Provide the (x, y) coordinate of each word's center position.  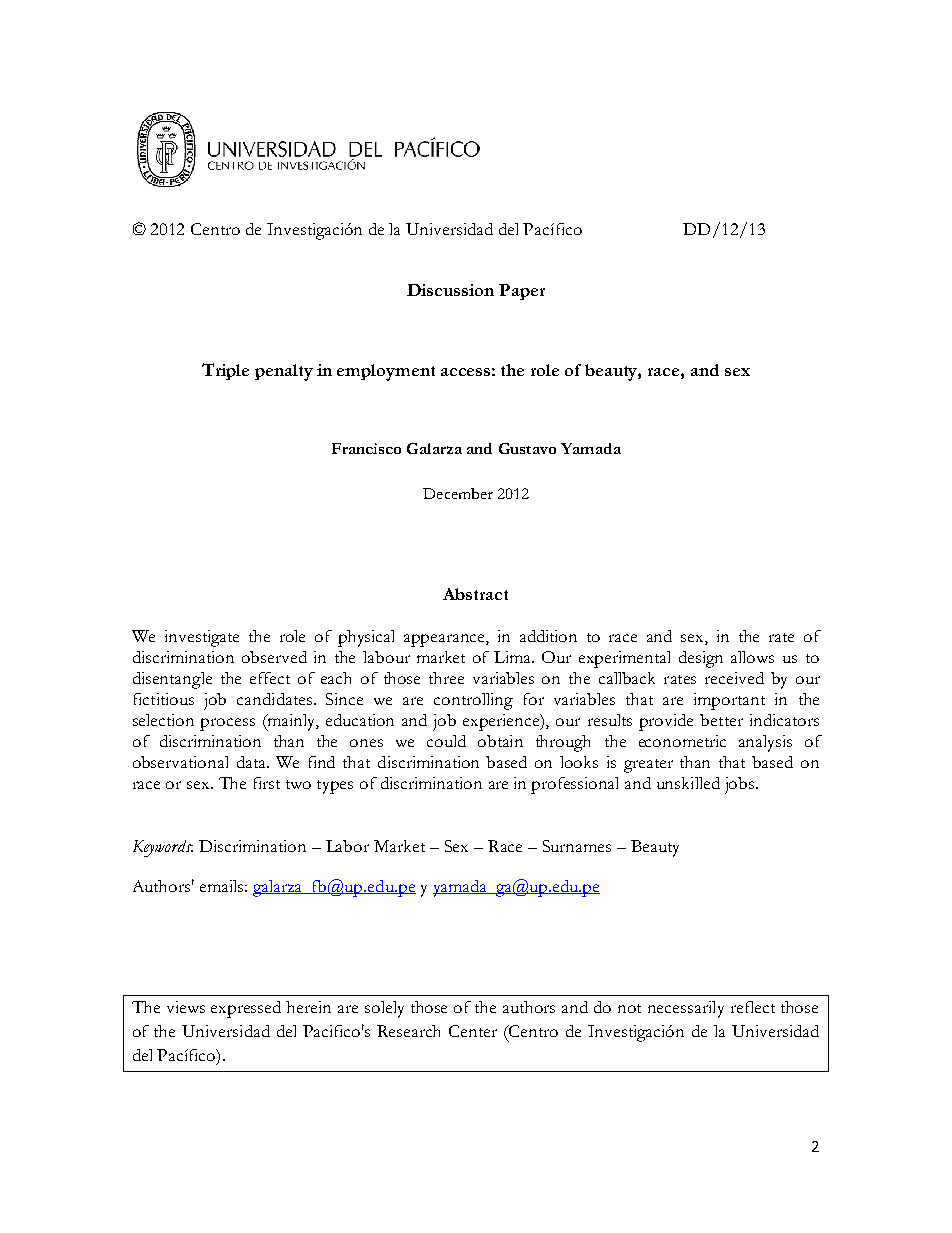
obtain (500, 741)
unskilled (688, 783)
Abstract (475, 594)
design (701, 659)
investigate (202, 638)
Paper (522, 292)
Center (473, 1031)
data (252, 762)
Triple (225, 371)
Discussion (450, 290)
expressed (246, 1009)
